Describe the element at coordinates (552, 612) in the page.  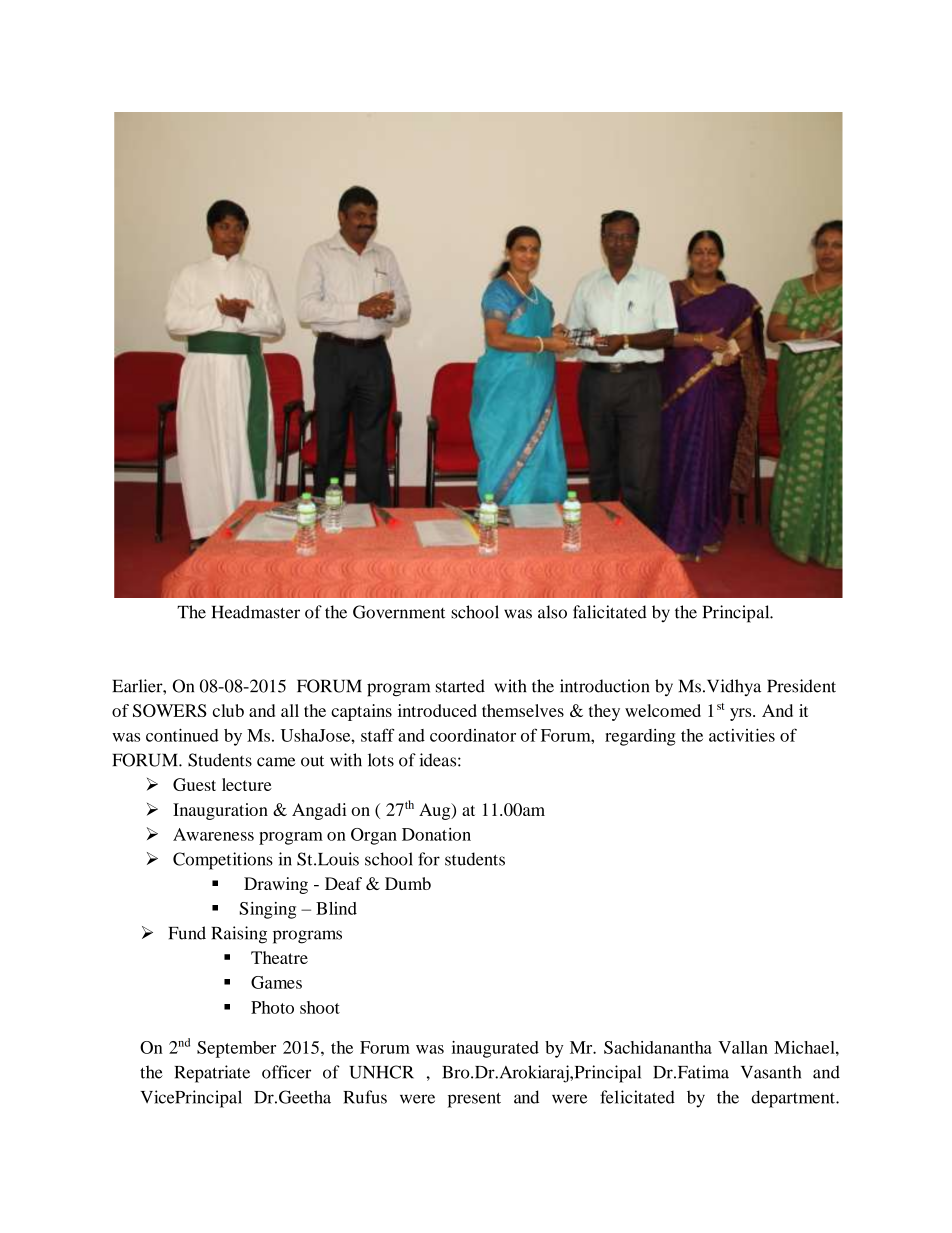
I see `also` at that location.
